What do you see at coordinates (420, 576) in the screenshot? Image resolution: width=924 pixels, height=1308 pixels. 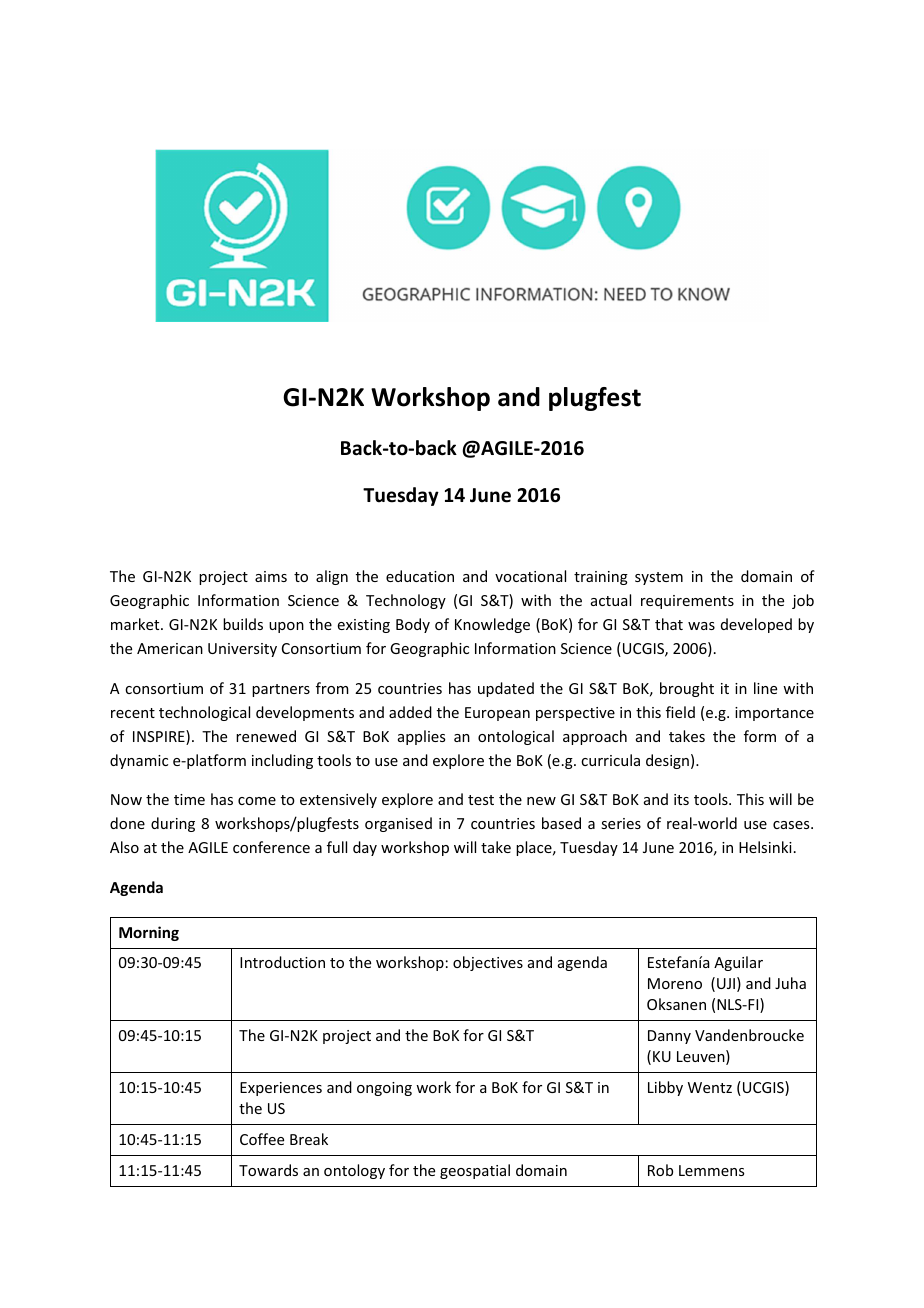 I see `education` at bounding box center [420, 576].
